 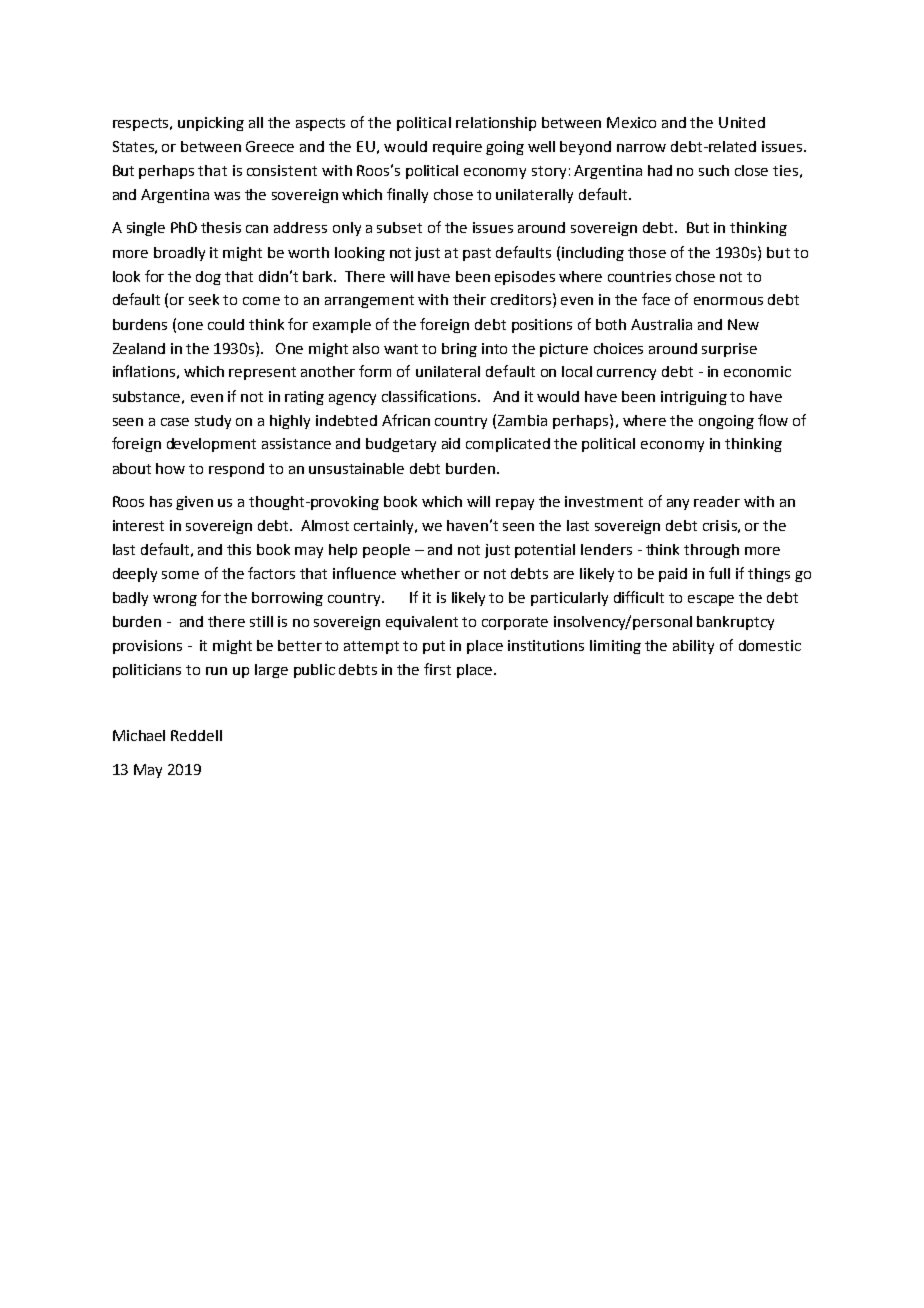 What do you see at coordinates (270, 146) in the document?
I see `Greece` at bounding box center [270, 146].
